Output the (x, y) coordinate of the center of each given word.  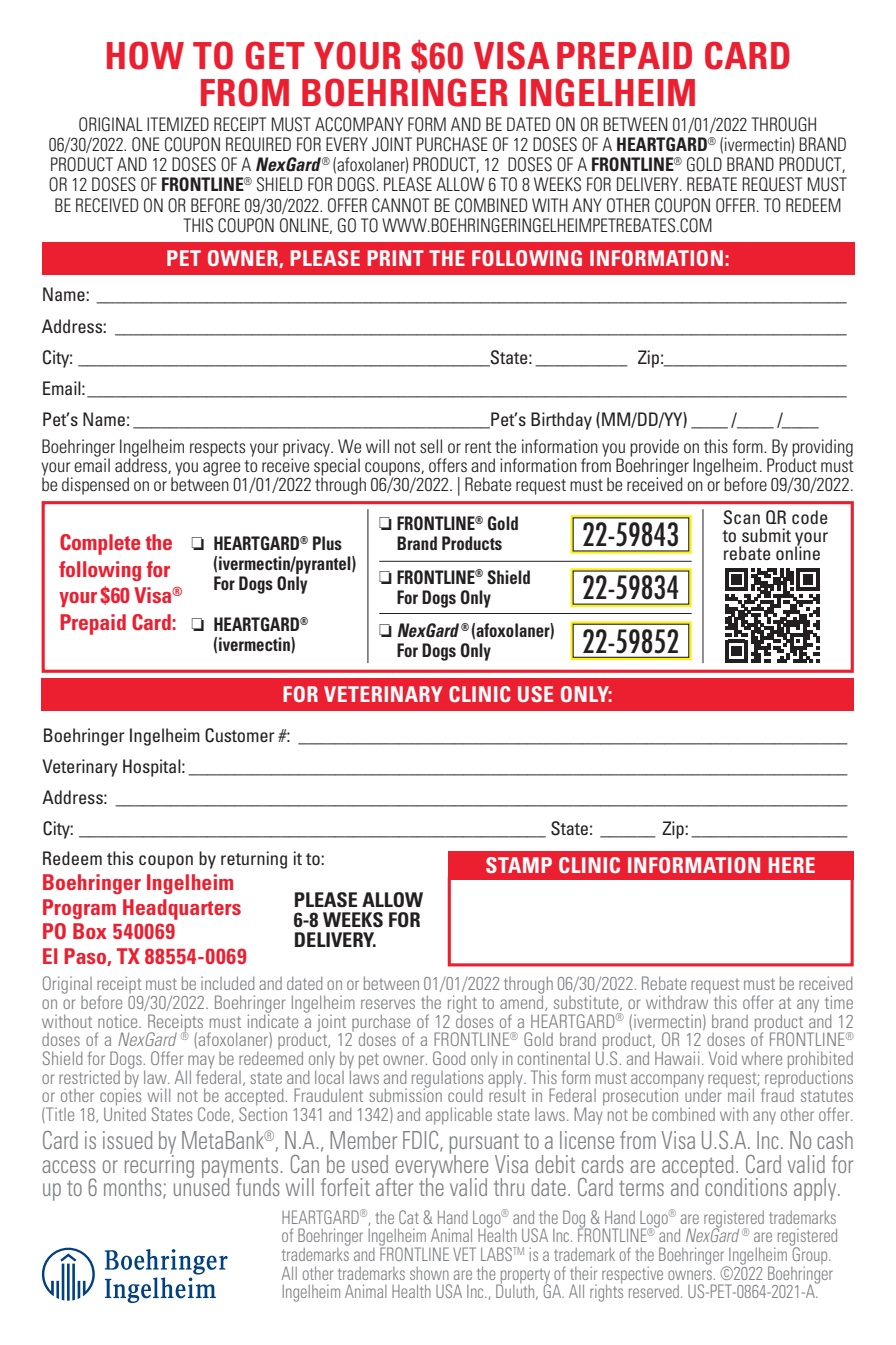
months (134, 1188)
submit (766, 535)
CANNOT (400, 205)
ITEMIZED (178, 124)
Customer (240, 735)
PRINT (395, 258)
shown (429, 1273)
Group (810, 1256)
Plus (327, 543)
